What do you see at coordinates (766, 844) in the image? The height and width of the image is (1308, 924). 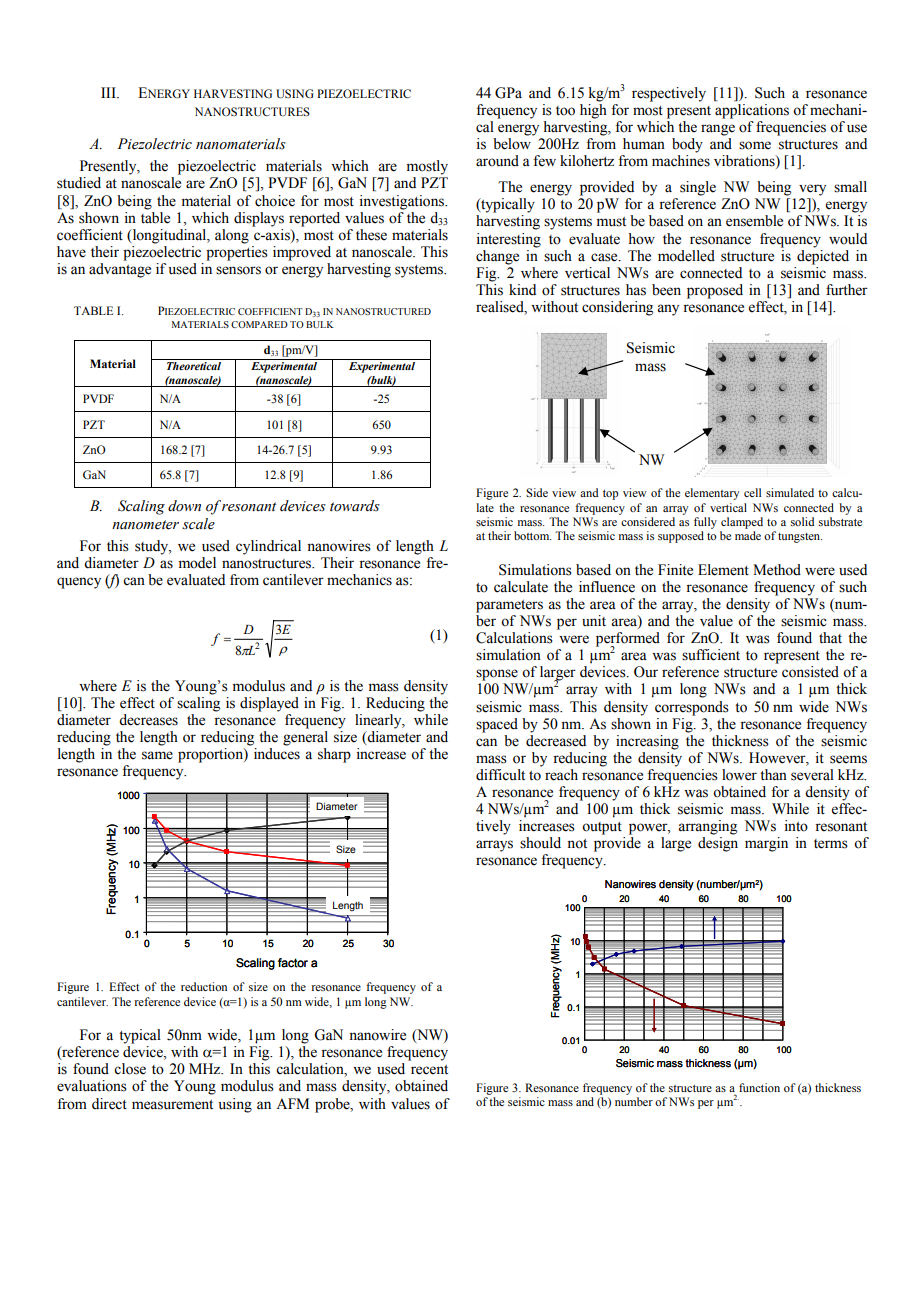 I see `margin` at bounding box center [766, 844].
